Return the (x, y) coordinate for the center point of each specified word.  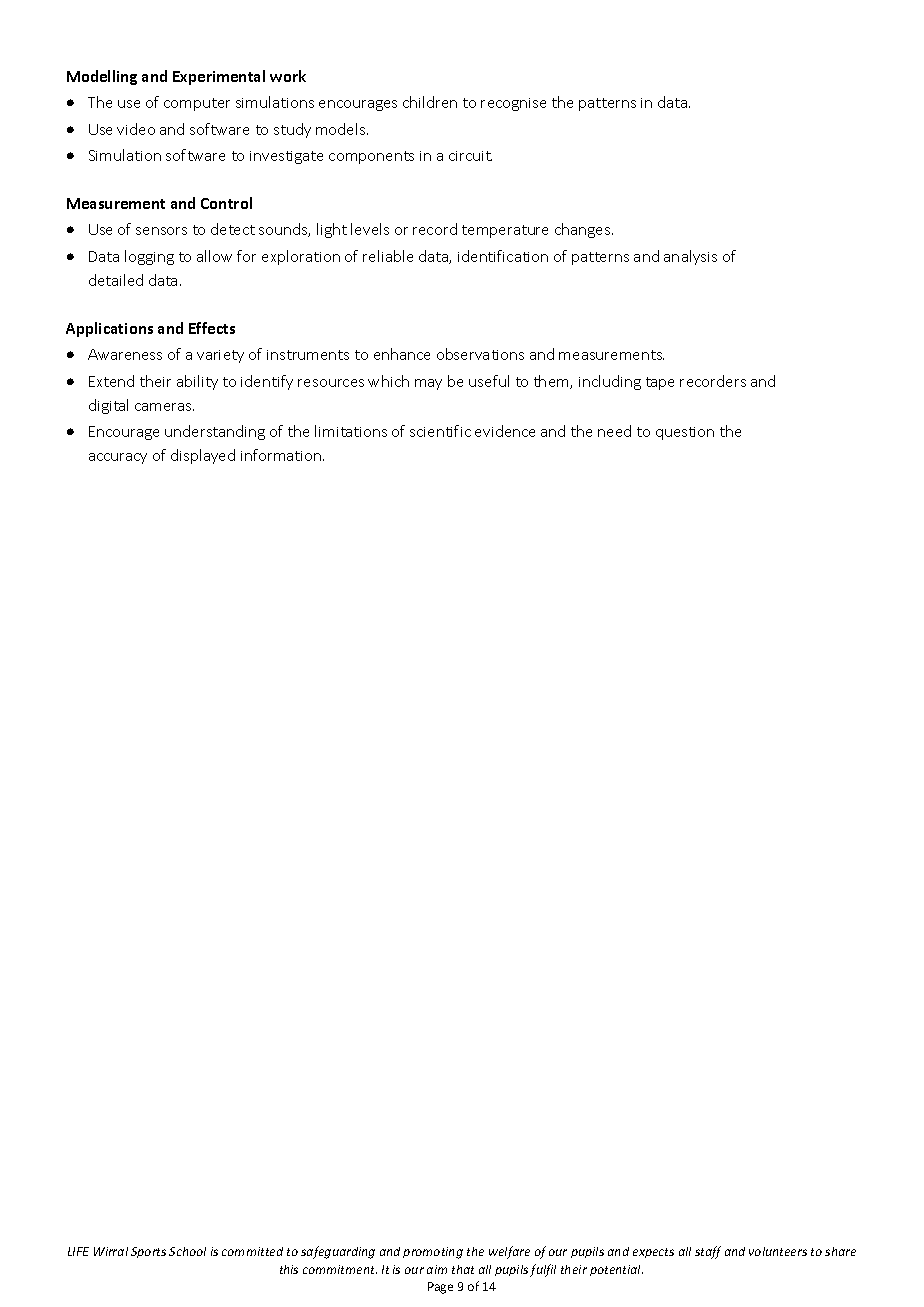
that (463, 1269)
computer (197, 104)
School (187, 1251)
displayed (203, 456)
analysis (690, 257)
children (430, 102)
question (685, 433)
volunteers (778, 1251)
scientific (440, 431)
